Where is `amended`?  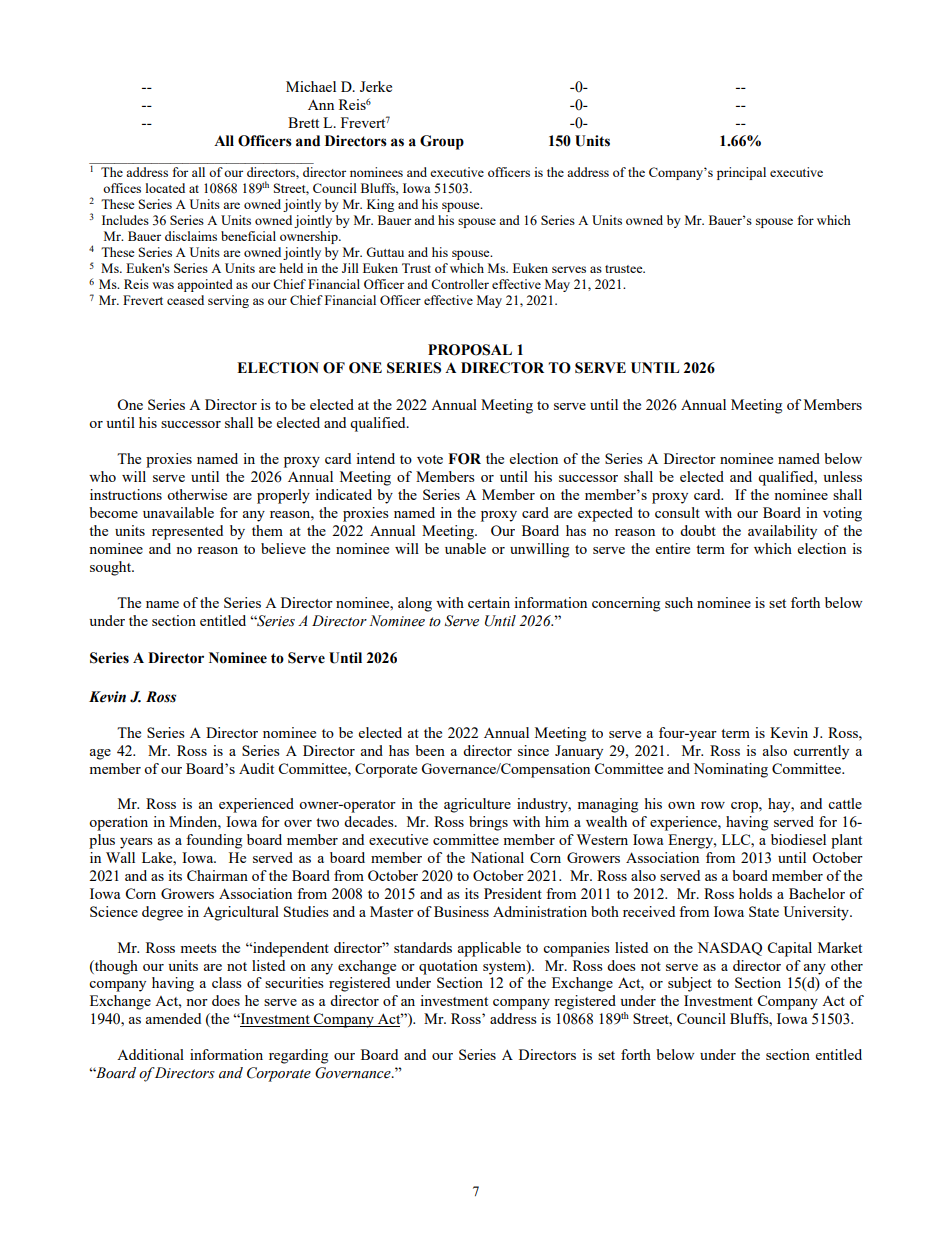
amended is located at coordinates (173, 1018).
